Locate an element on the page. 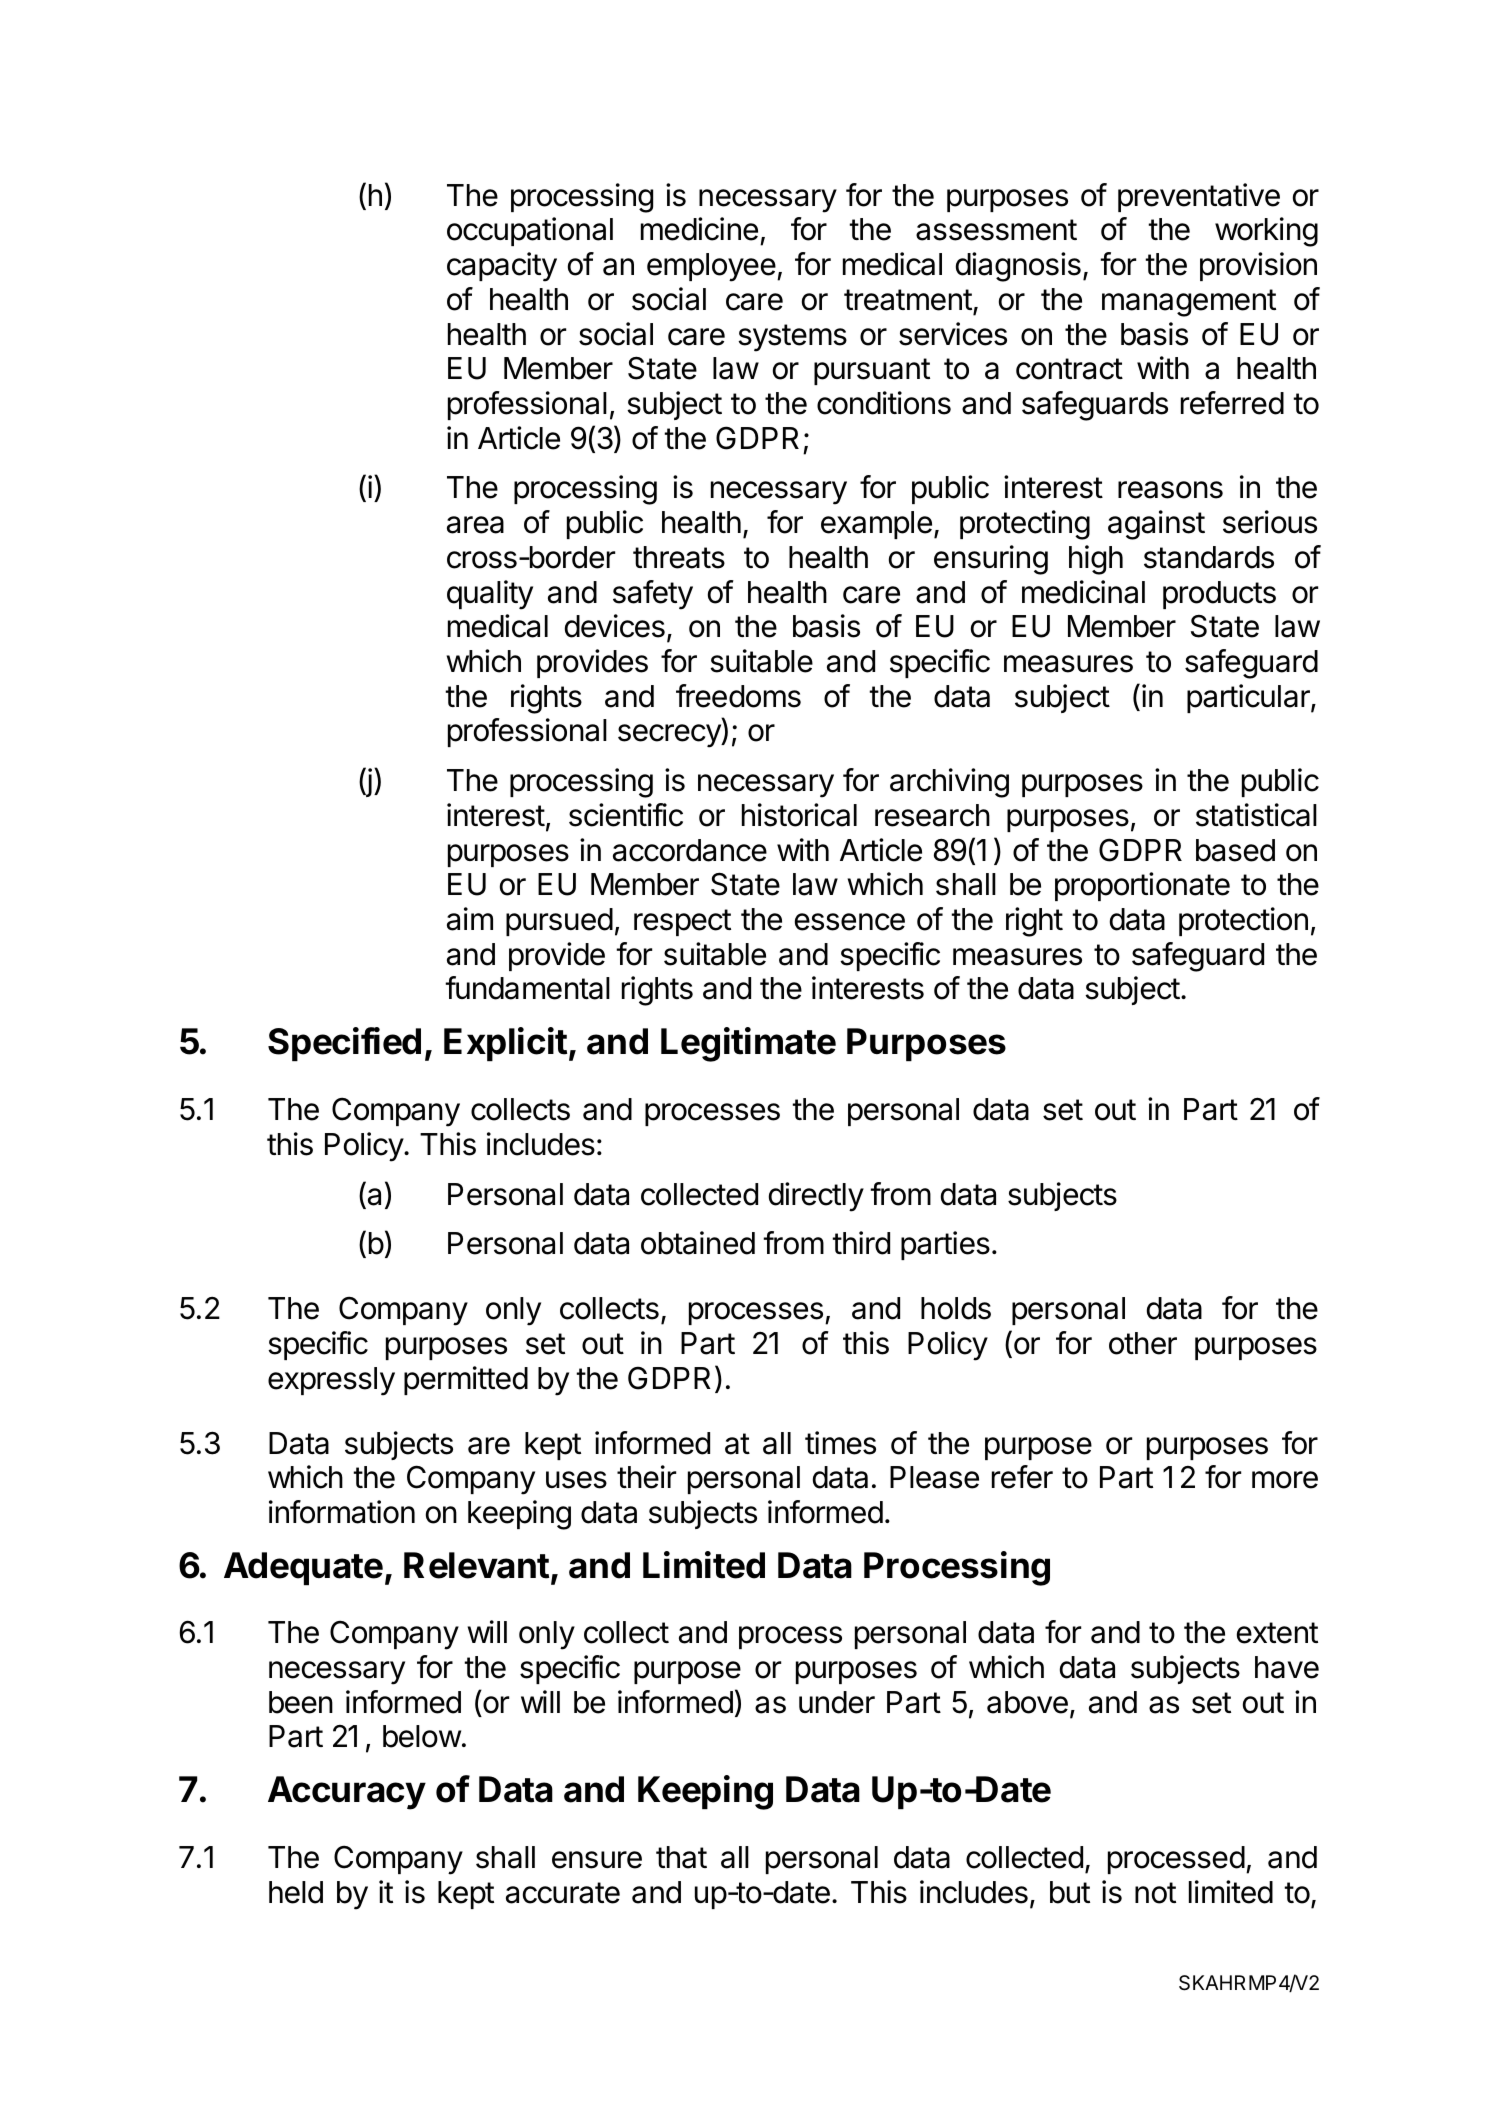 The width and height of the document is (1497, 2116). times is located at coordinates (840, 1443).
